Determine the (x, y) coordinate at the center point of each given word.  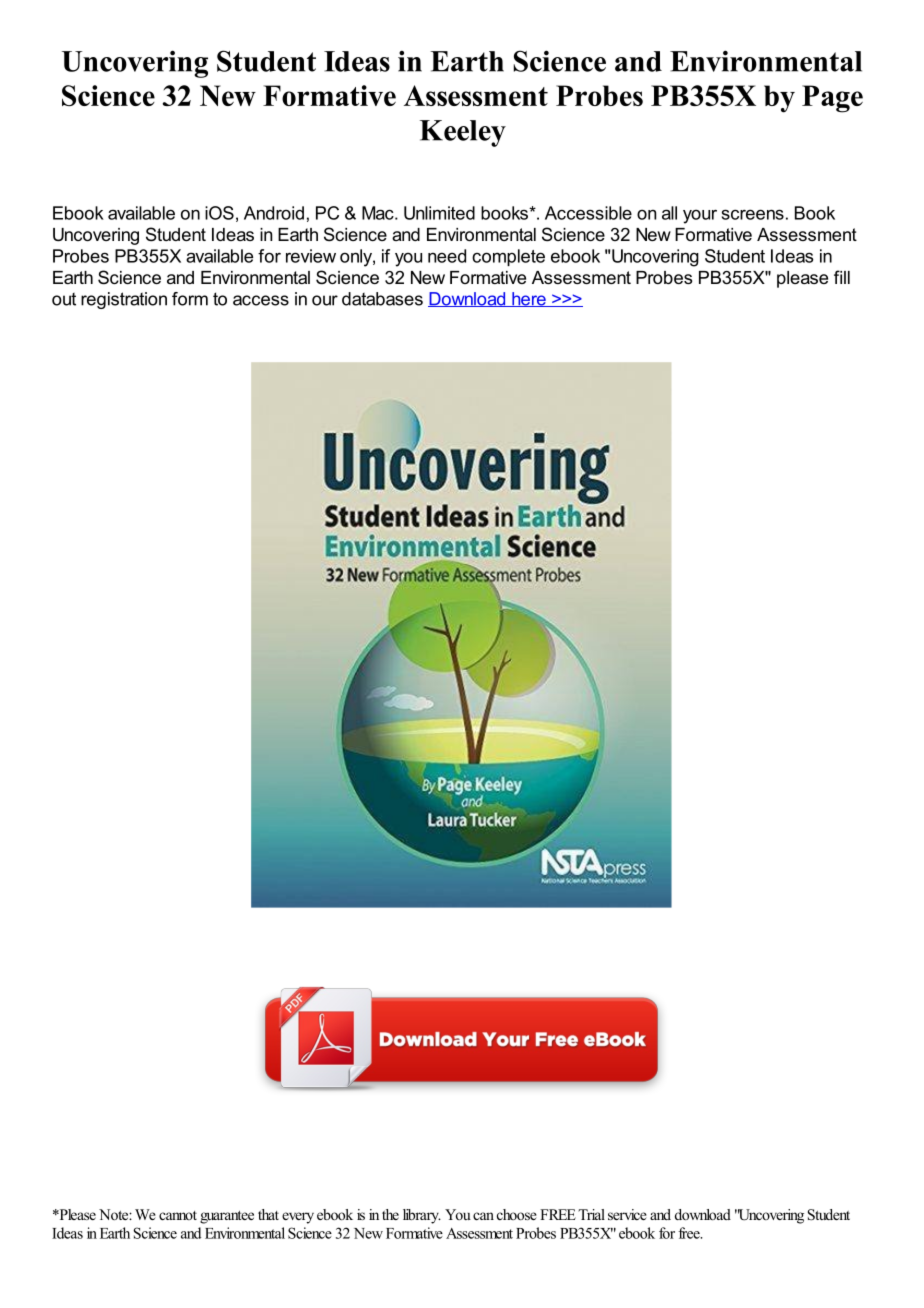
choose (517, 1214)
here (529, 299)
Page (832, 99)
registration (124, 300)
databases (382, 299)
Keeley (463, 133)
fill (842, 277)
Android (274, 213)
